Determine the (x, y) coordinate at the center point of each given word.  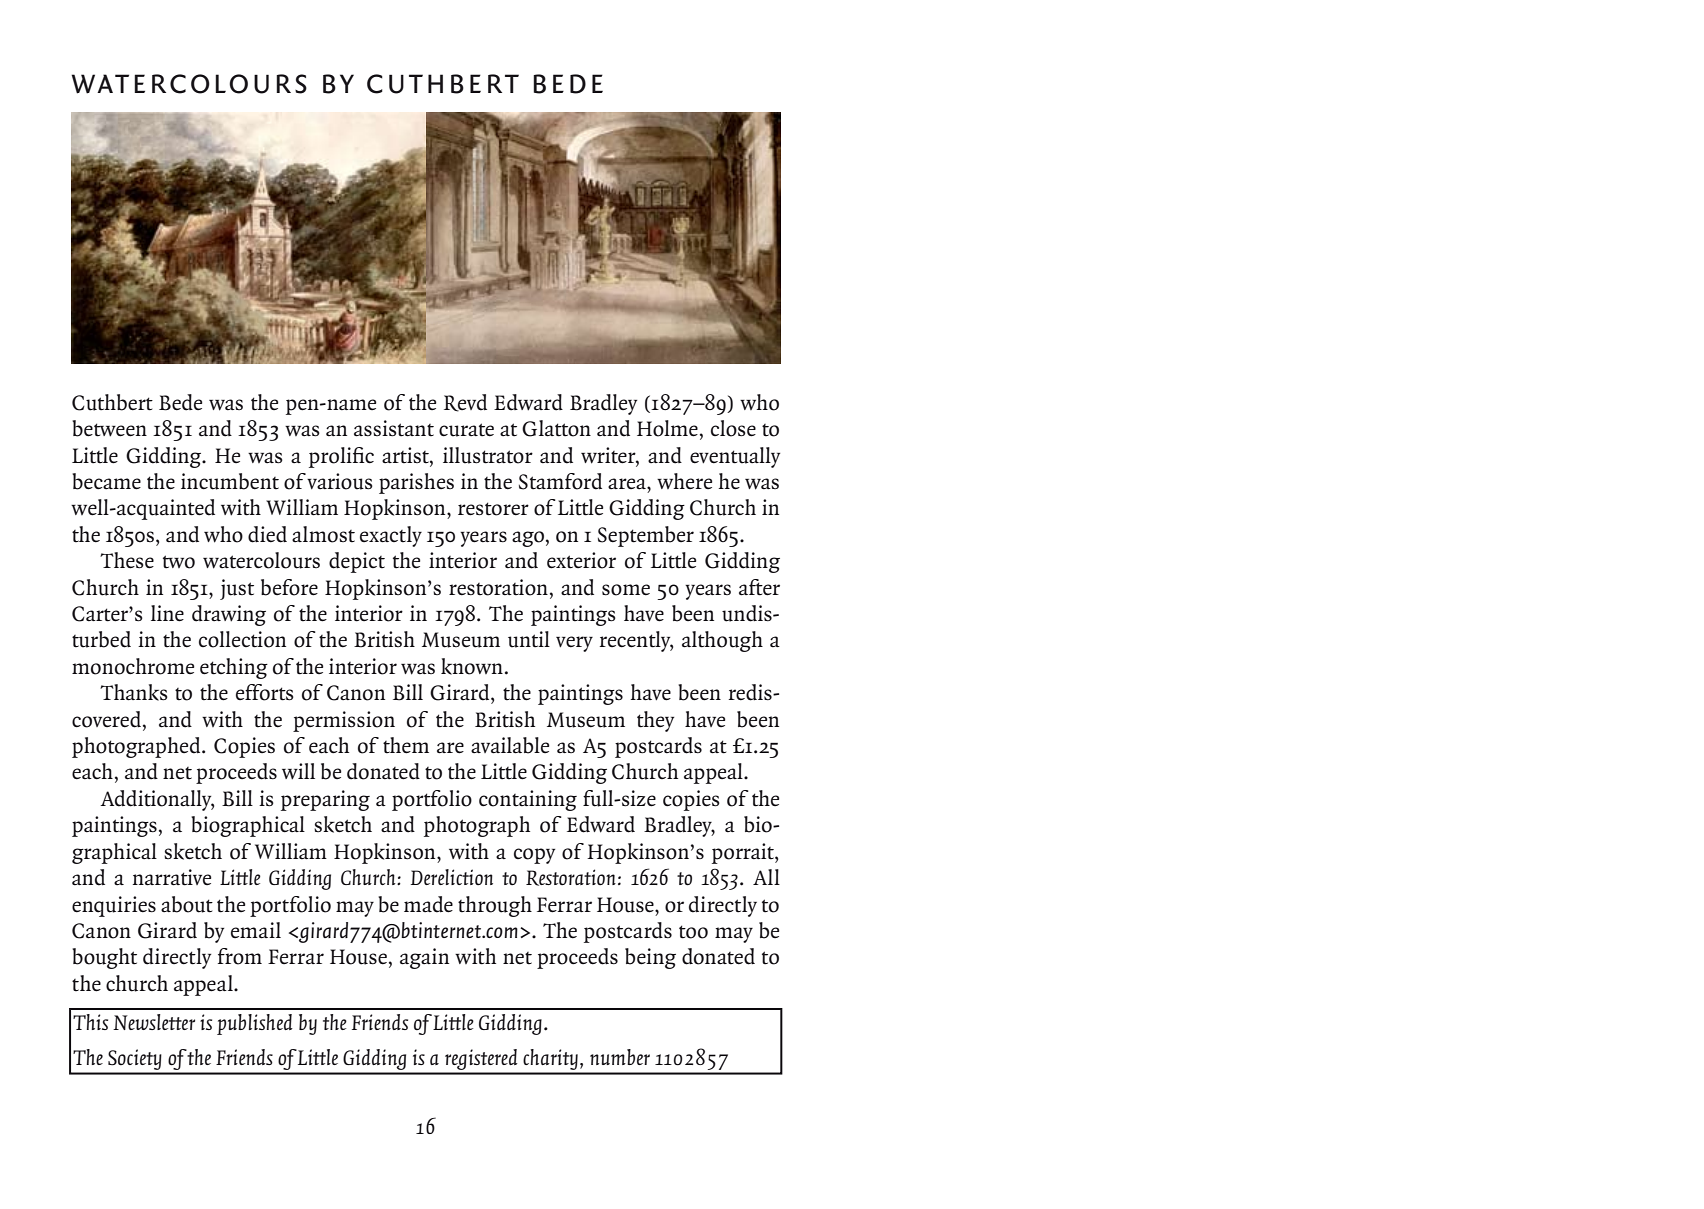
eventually (735, 457)
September (646, 536)
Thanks (134, 692)
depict (357, 562)
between (109, 428)
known (472, 666)
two (179, 562)
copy (534, 856)
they (655, 721)
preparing (325, 800)
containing (528, 800)
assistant (394, 428)
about (187, 904)
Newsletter (154, 1022)
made (428, 904)
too (693, 932)
